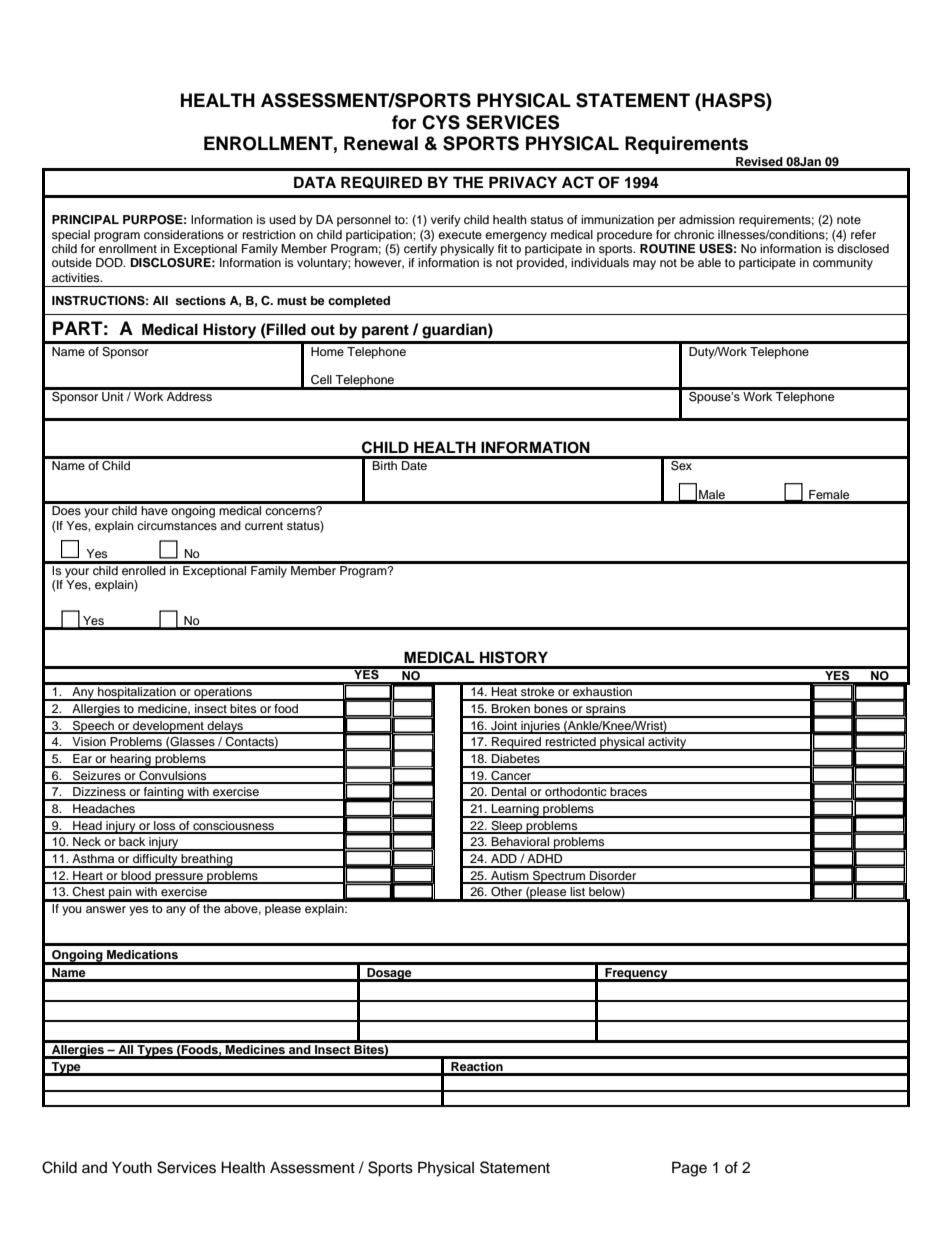  I want to click on Page, so click(689, 1169).
